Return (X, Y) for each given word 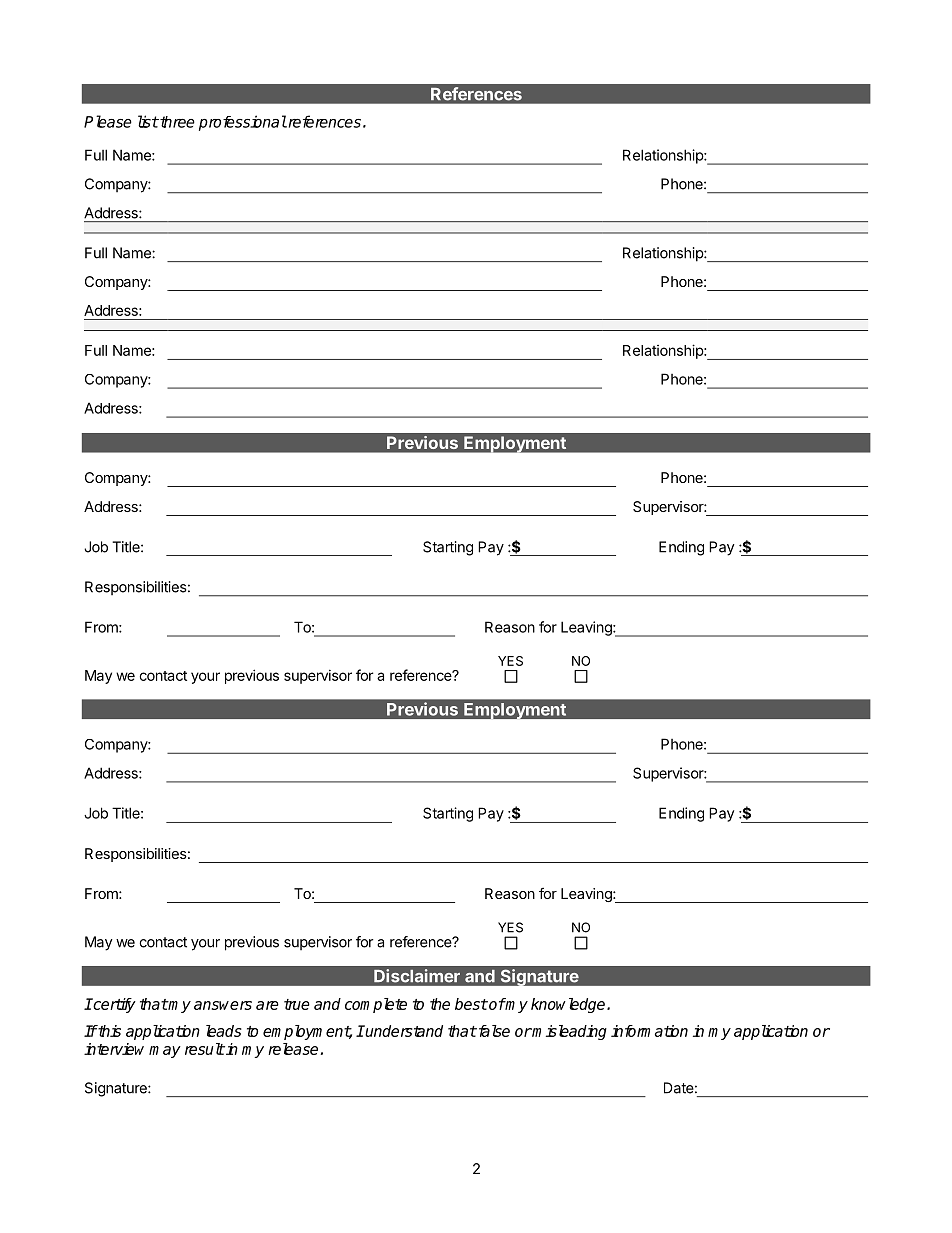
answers (223, 1005)
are (267, 1005)
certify (113, 1005)
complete (376, 1005)
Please (108, 121)
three (176, 122)
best (471, 1004)
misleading (569, 1032)
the (440, 1004)
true (297, 1004)
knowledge (569, 1005)
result (205, 1049)
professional (243, 123)
